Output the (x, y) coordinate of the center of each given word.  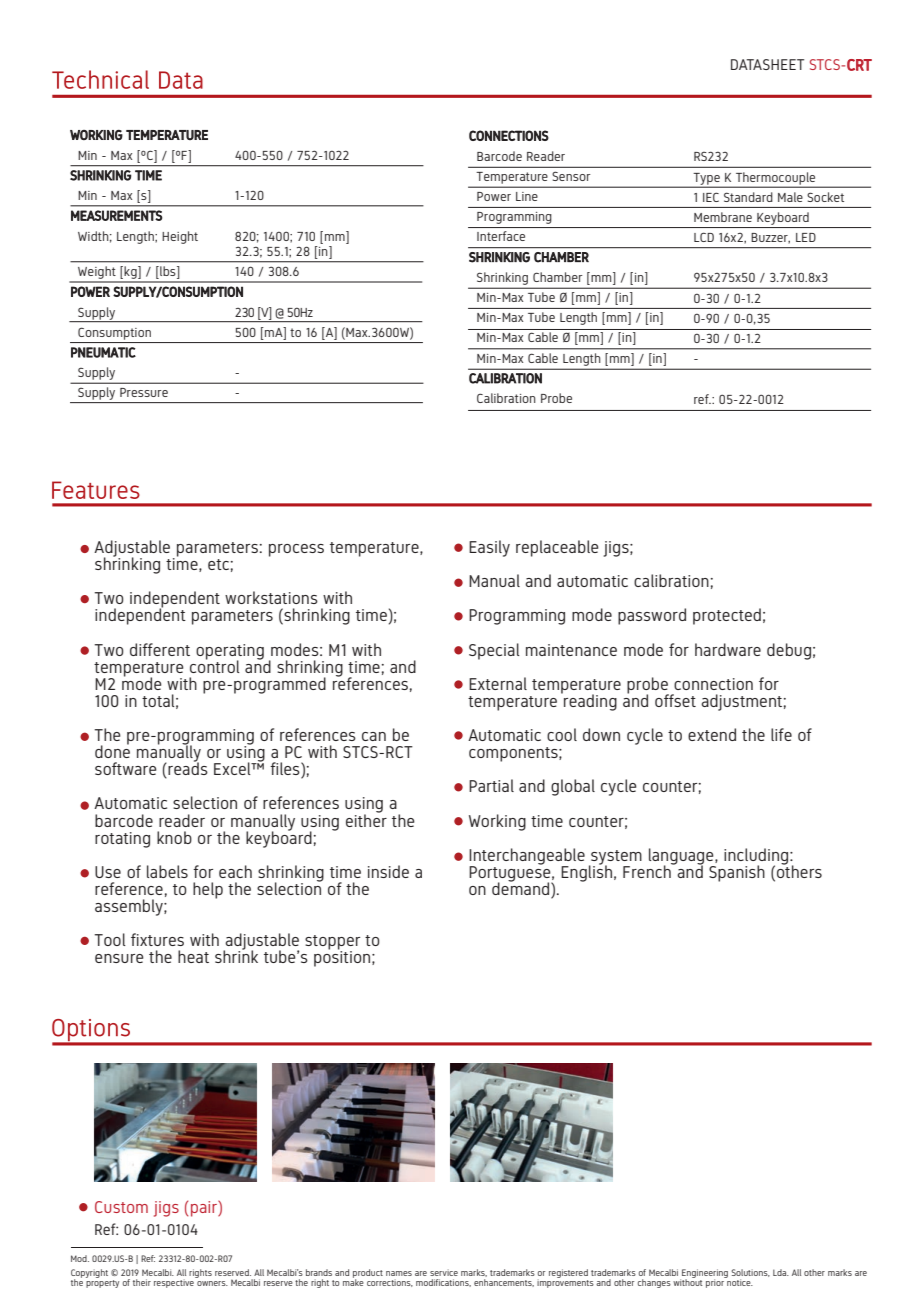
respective (175, 1282)
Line (527, 196)
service (444, 1272)
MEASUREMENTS (116, 215)
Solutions (751, 1273)
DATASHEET (767, 64)
